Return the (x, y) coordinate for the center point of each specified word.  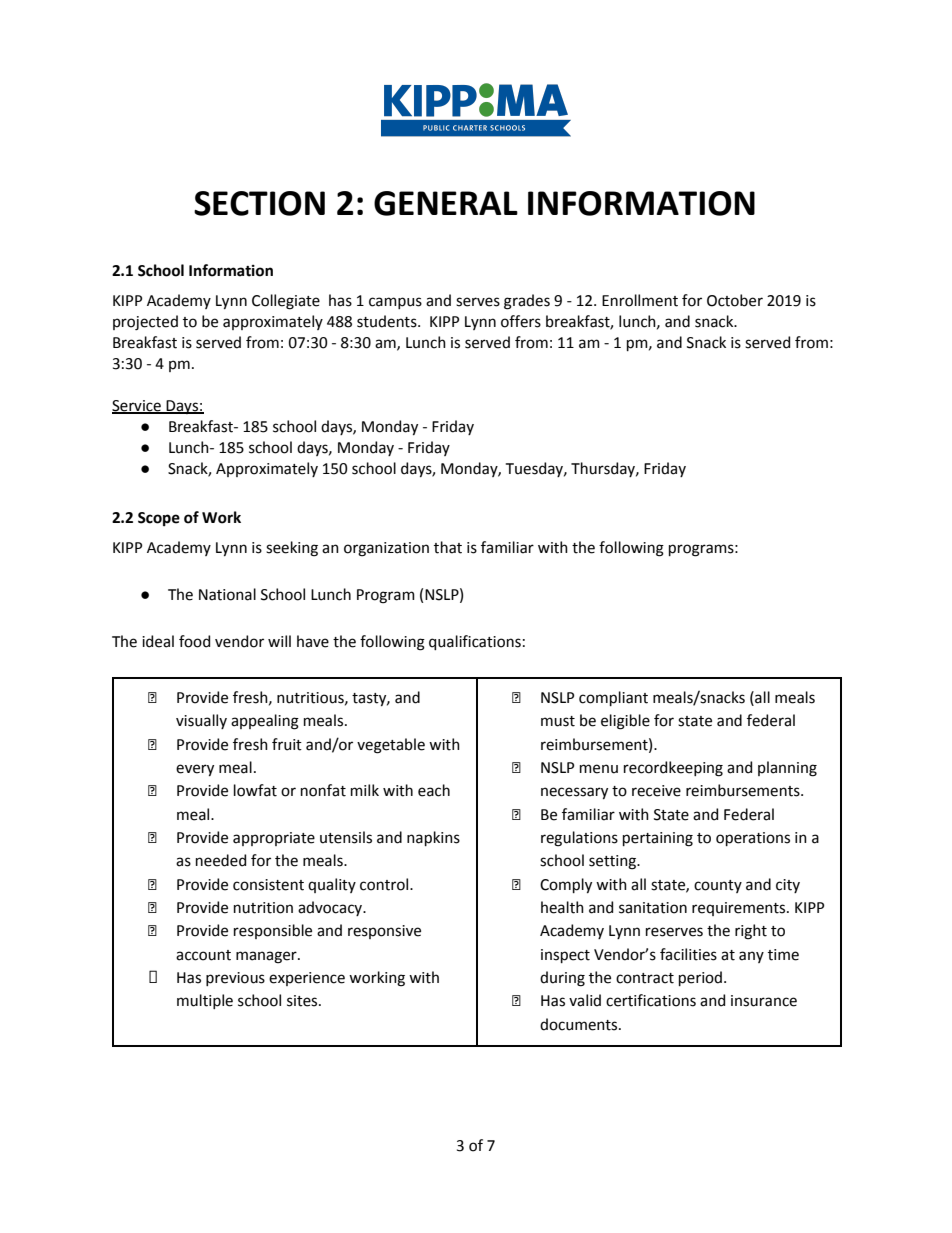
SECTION (259, 203)
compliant (613, 698)
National (227, 594)
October (735, 300)
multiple (205, 1001)
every (195, 770)
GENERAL (446, 203)
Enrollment (640, 300)
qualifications (475, 642)
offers (521, 321)
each (434, 790)
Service (137, 407)
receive (656, 791)
